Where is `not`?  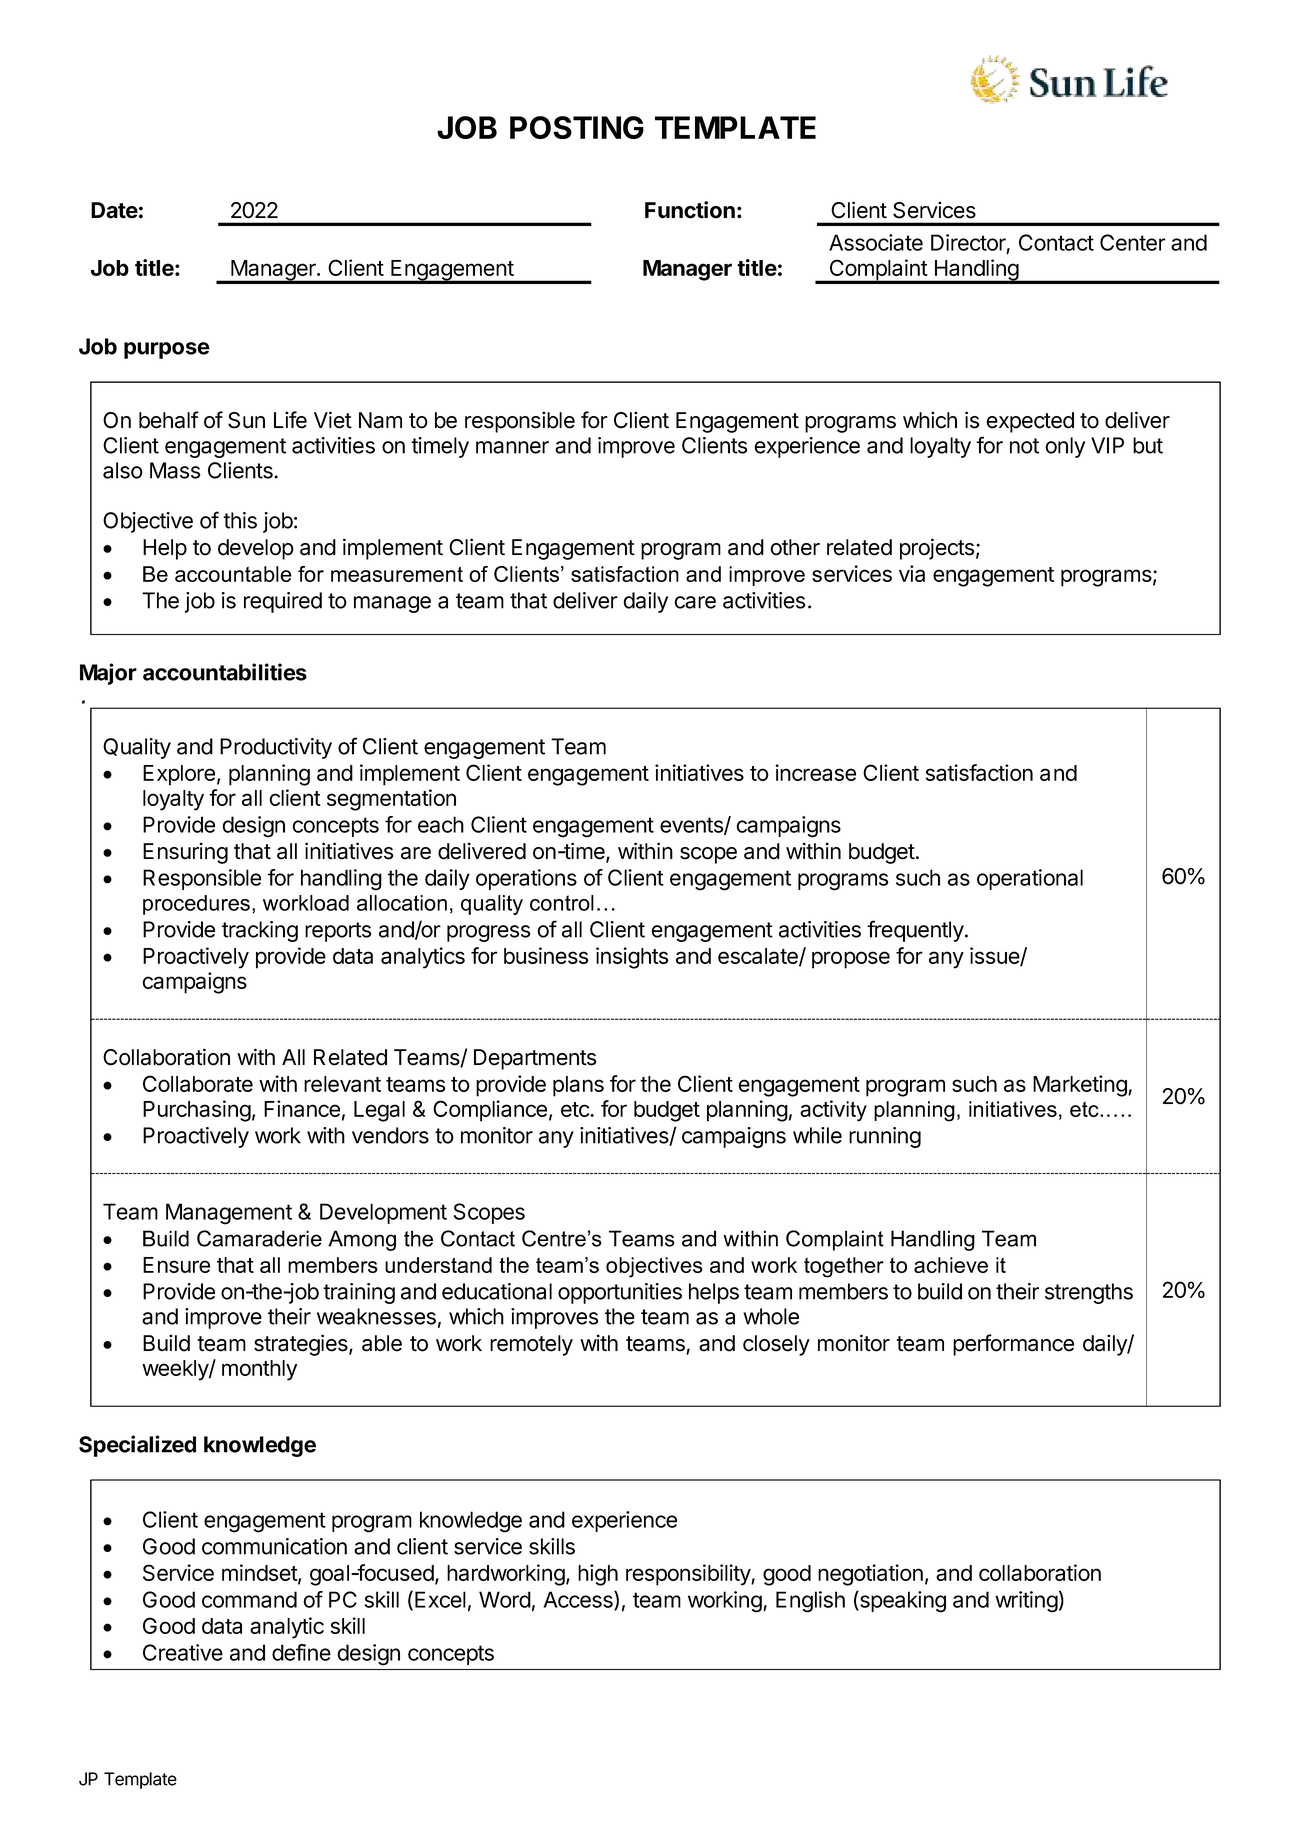
not is located at coordinates (1024, 446).
